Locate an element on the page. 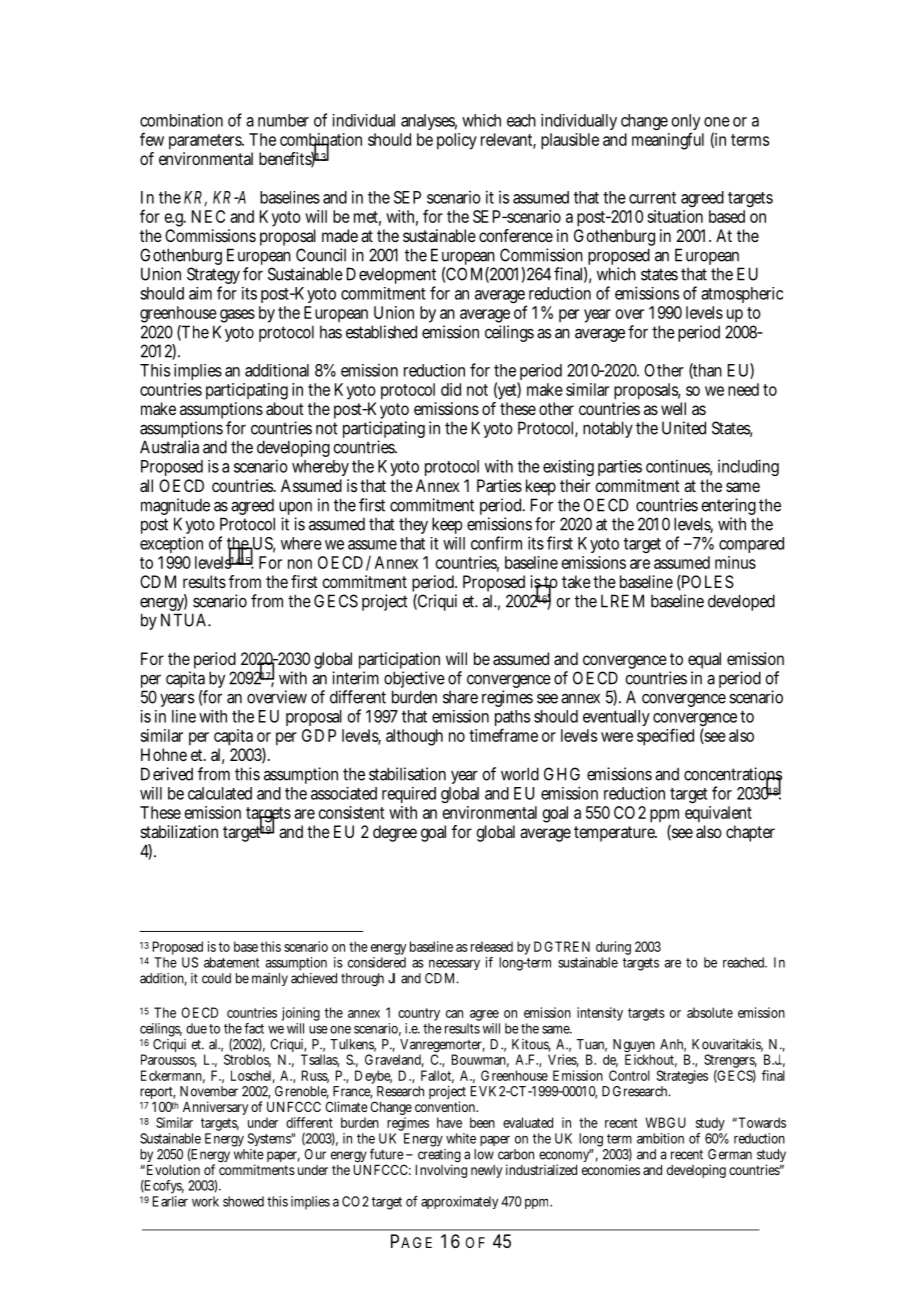 The width and height of the document is (924, 1308). share is located at coordinates (460, 697).
